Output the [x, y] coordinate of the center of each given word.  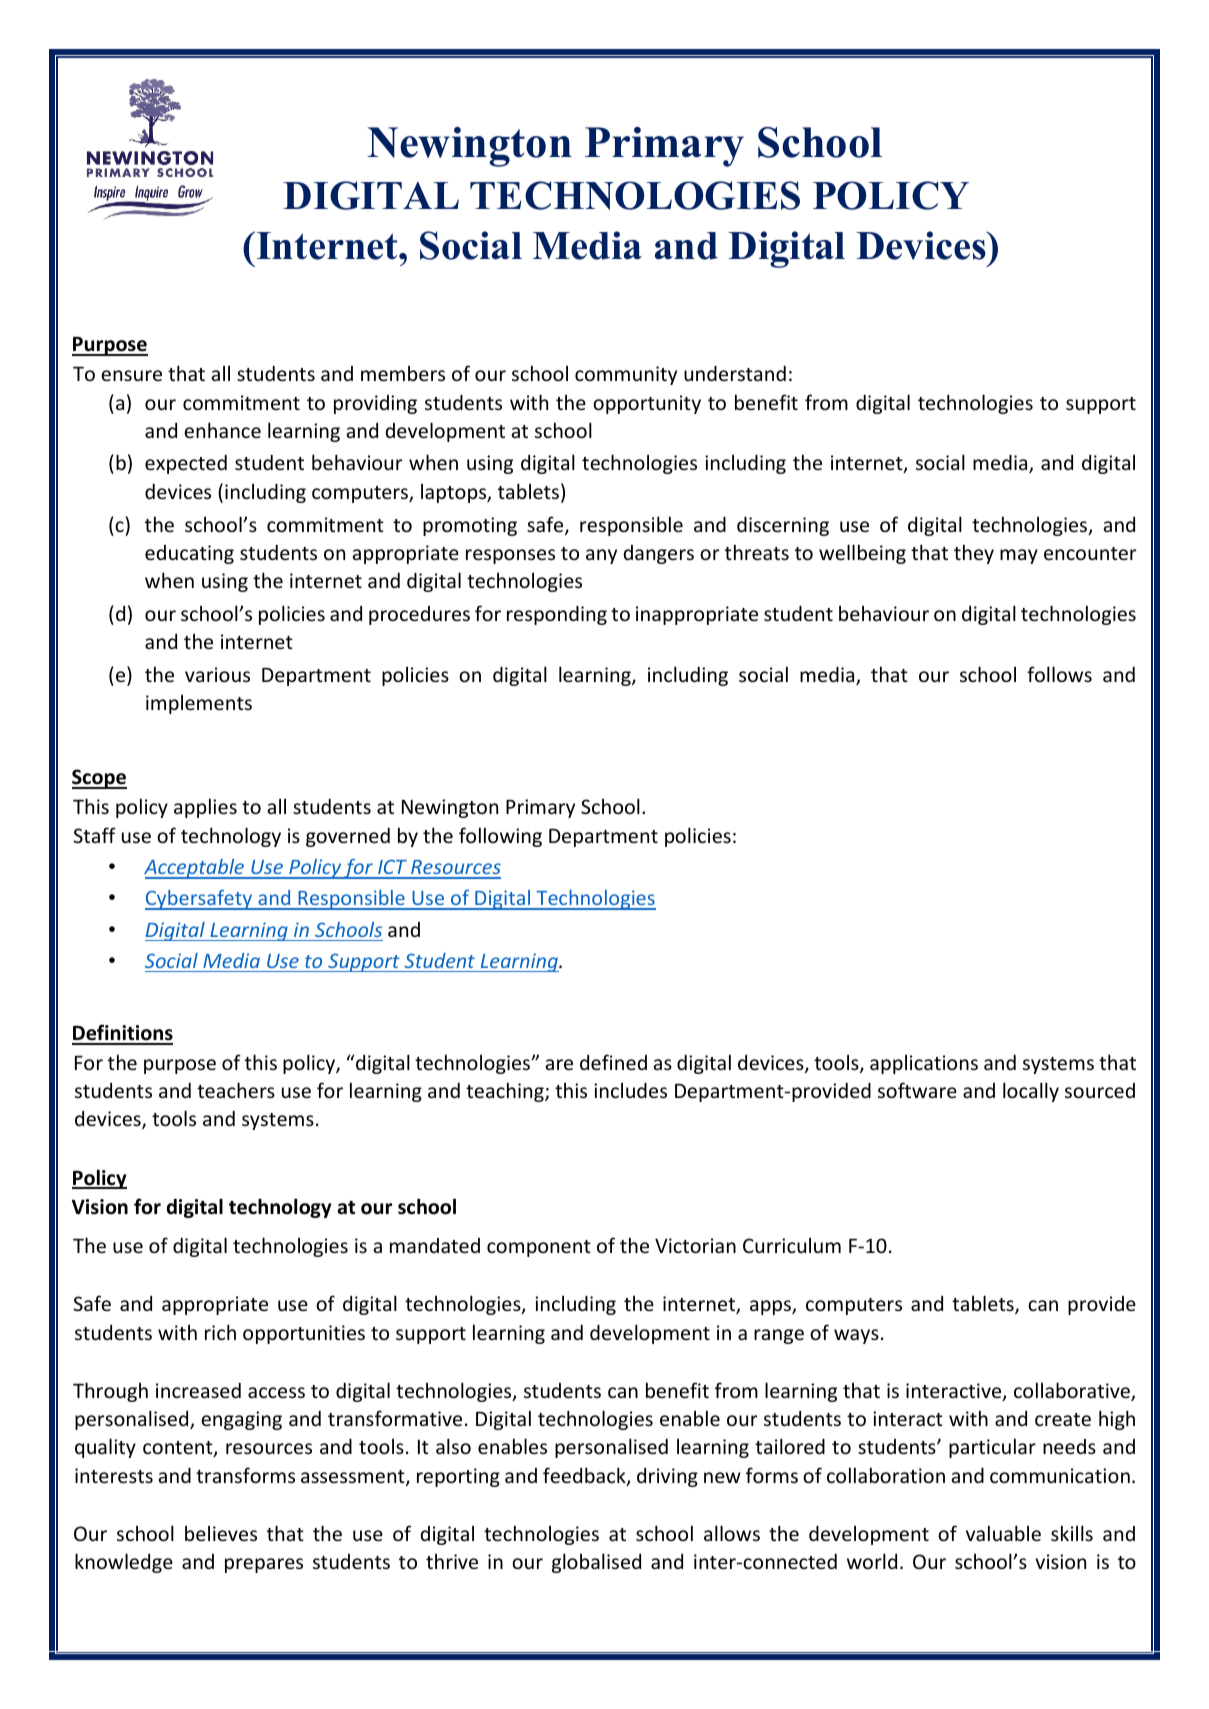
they [974, 554]
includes [630, 1090]
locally [1031, 1092]
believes [221, 1533]
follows [1059, 674]
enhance [222, 430]
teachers [236, 1090]
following [500, 837]
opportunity [647, 404]
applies [205, 808]
